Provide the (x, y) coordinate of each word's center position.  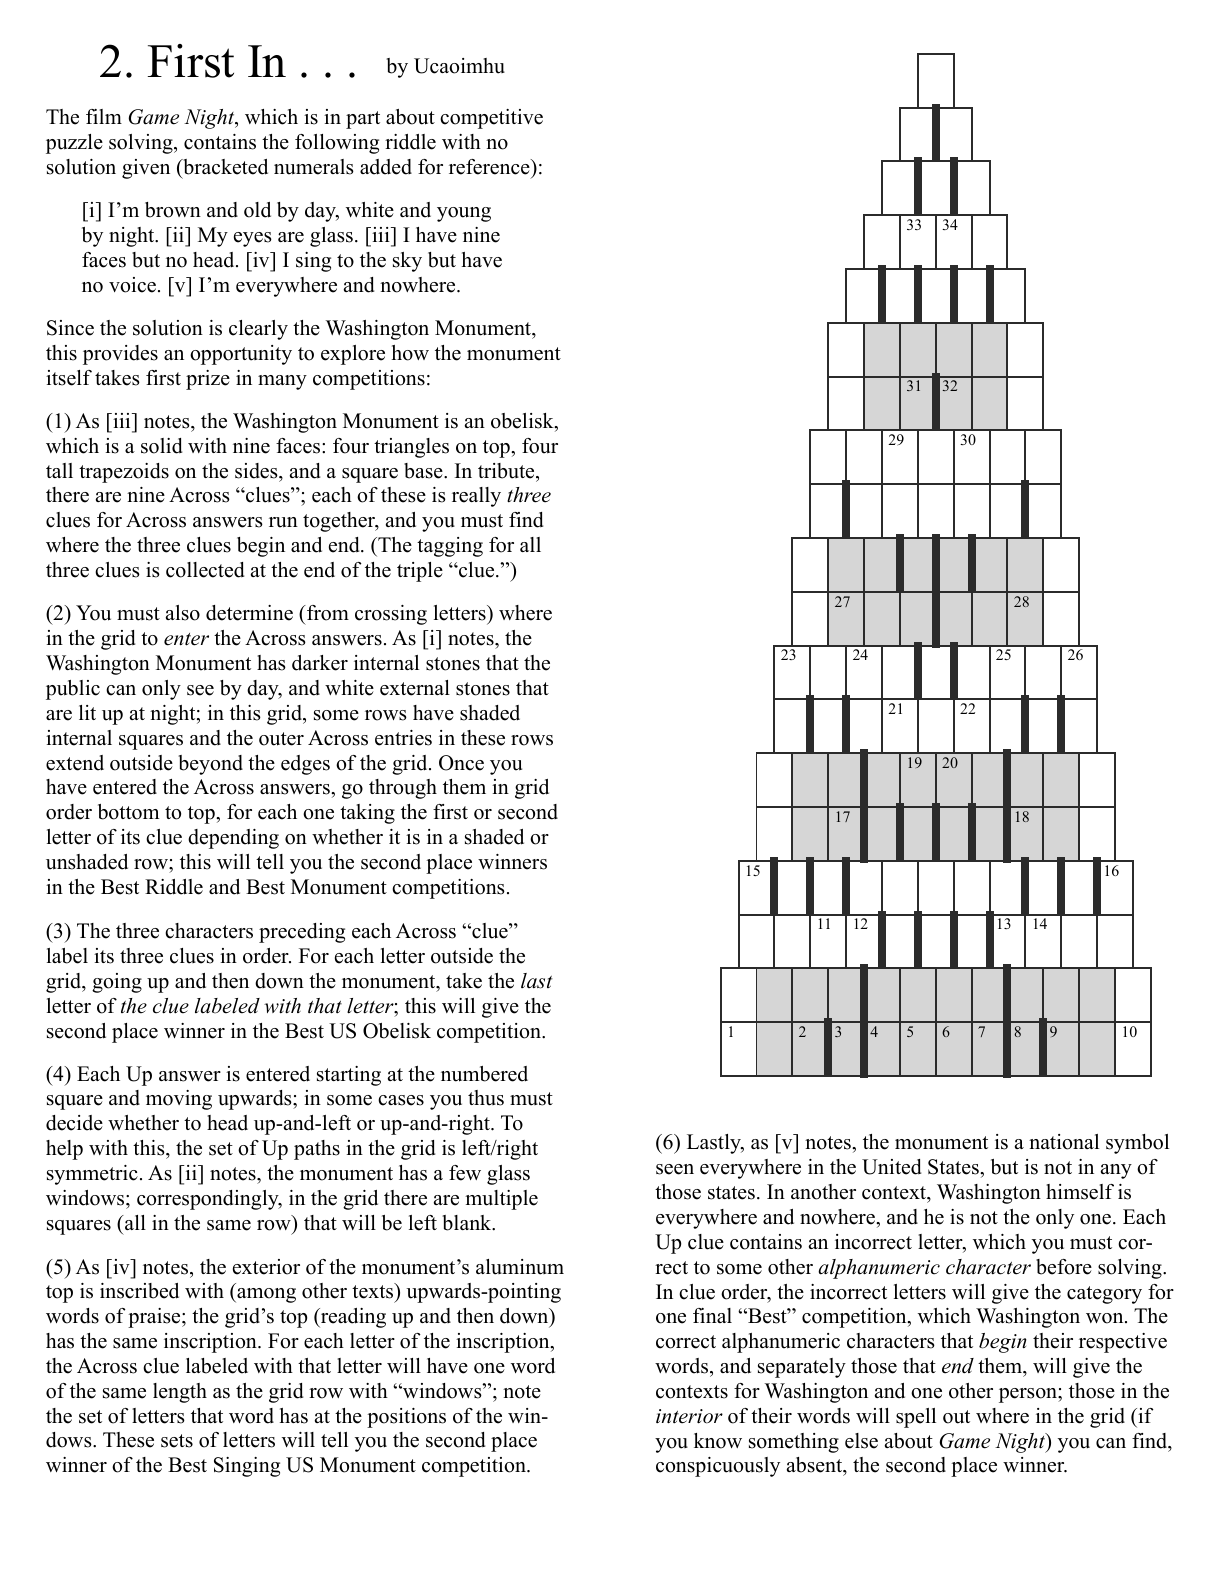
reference (490, 167)
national (1064, 1142)
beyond (210, 765)
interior (689, 1416)
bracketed (224, 167)
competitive (491, 119)
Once (461, 763)
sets (177, 1441)
